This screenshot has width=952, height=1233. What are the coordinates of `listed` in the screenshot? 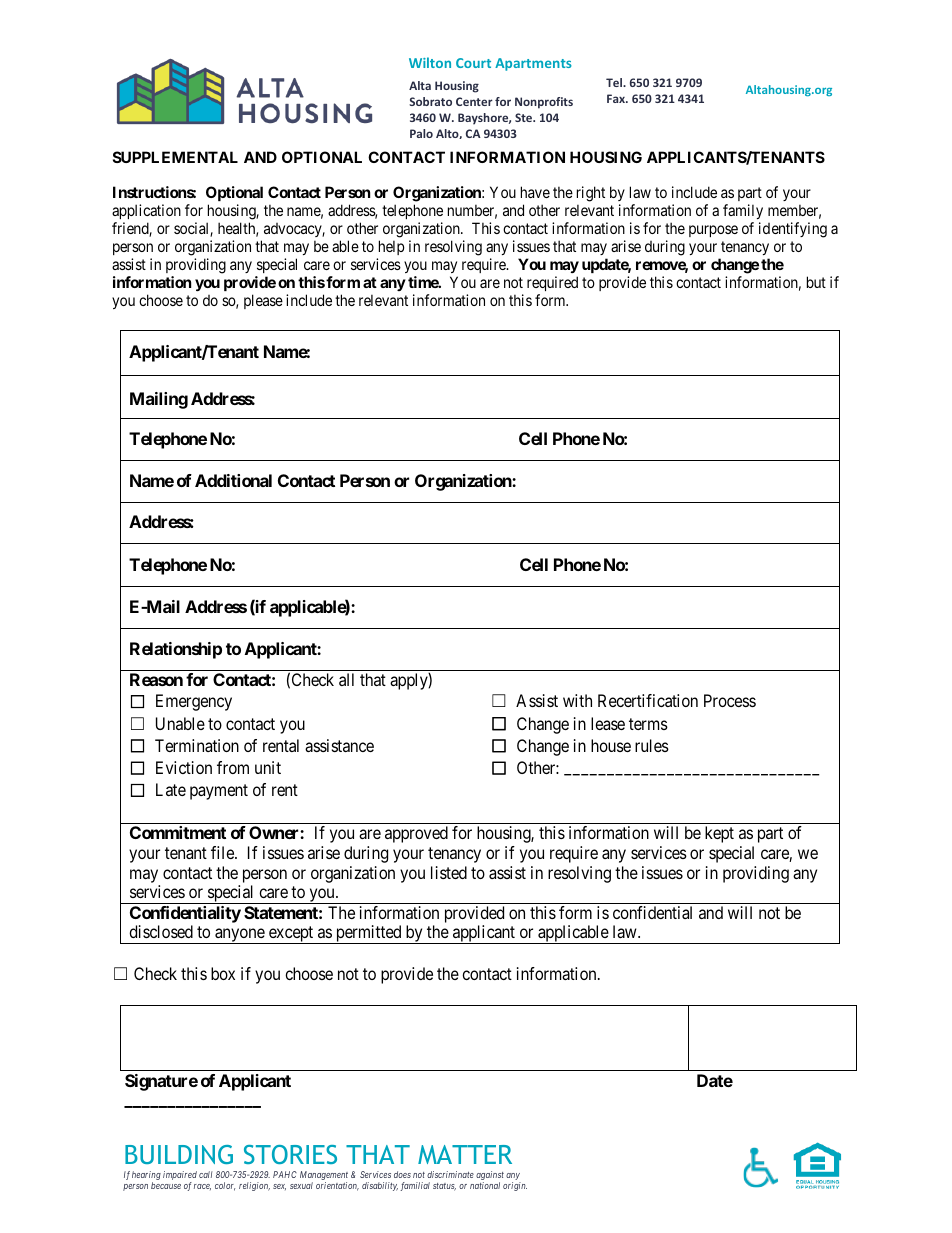 It's located at (449, 872).
